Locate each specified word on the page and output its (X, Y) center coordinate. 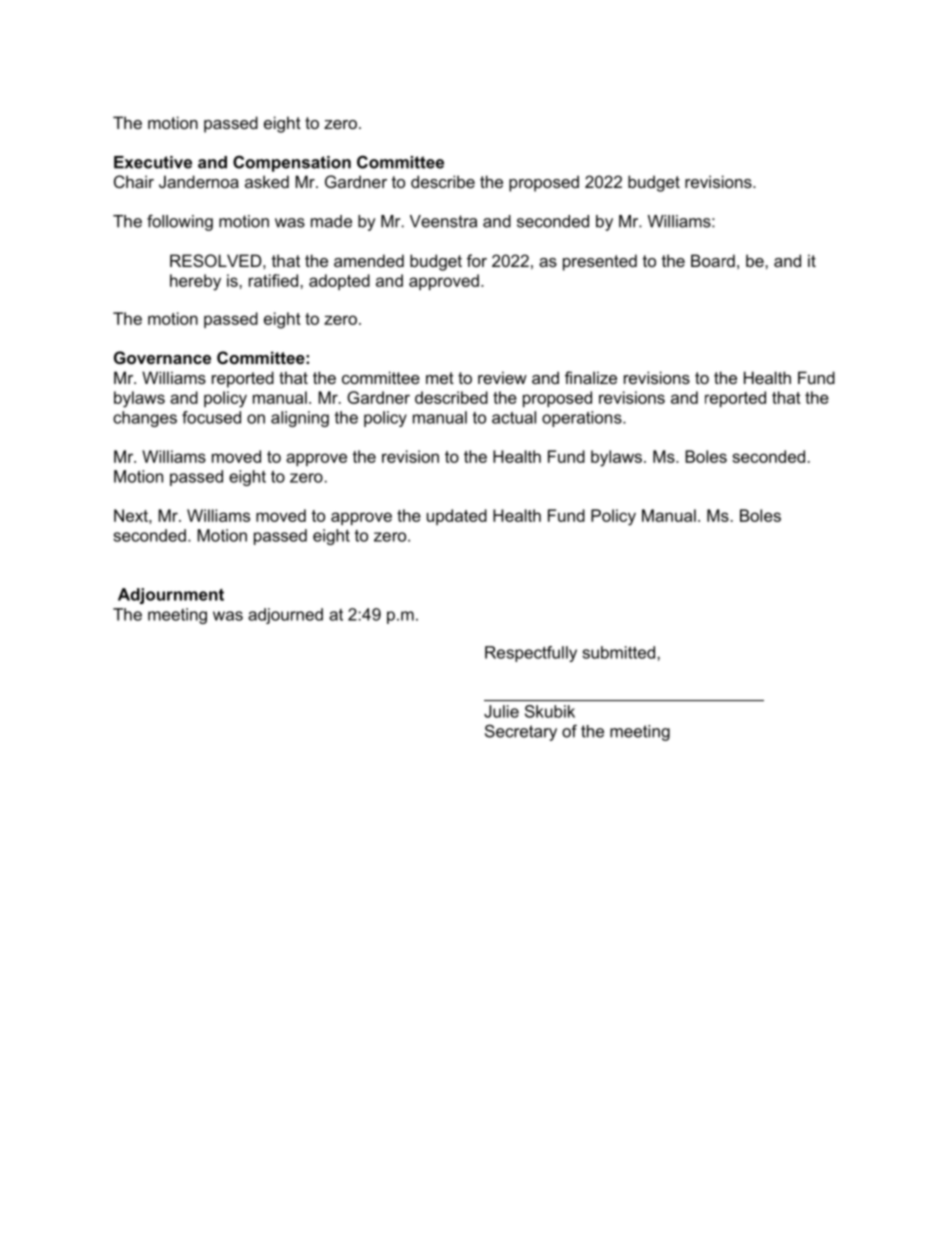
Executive (153, 162)
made (331, 221)
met (440, 378)
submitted (618, 652)
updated (457, 517)
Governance (162, 357)
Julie (501, 711)
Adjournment (171, 596)
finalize (591, 377)
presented (600, 262)
